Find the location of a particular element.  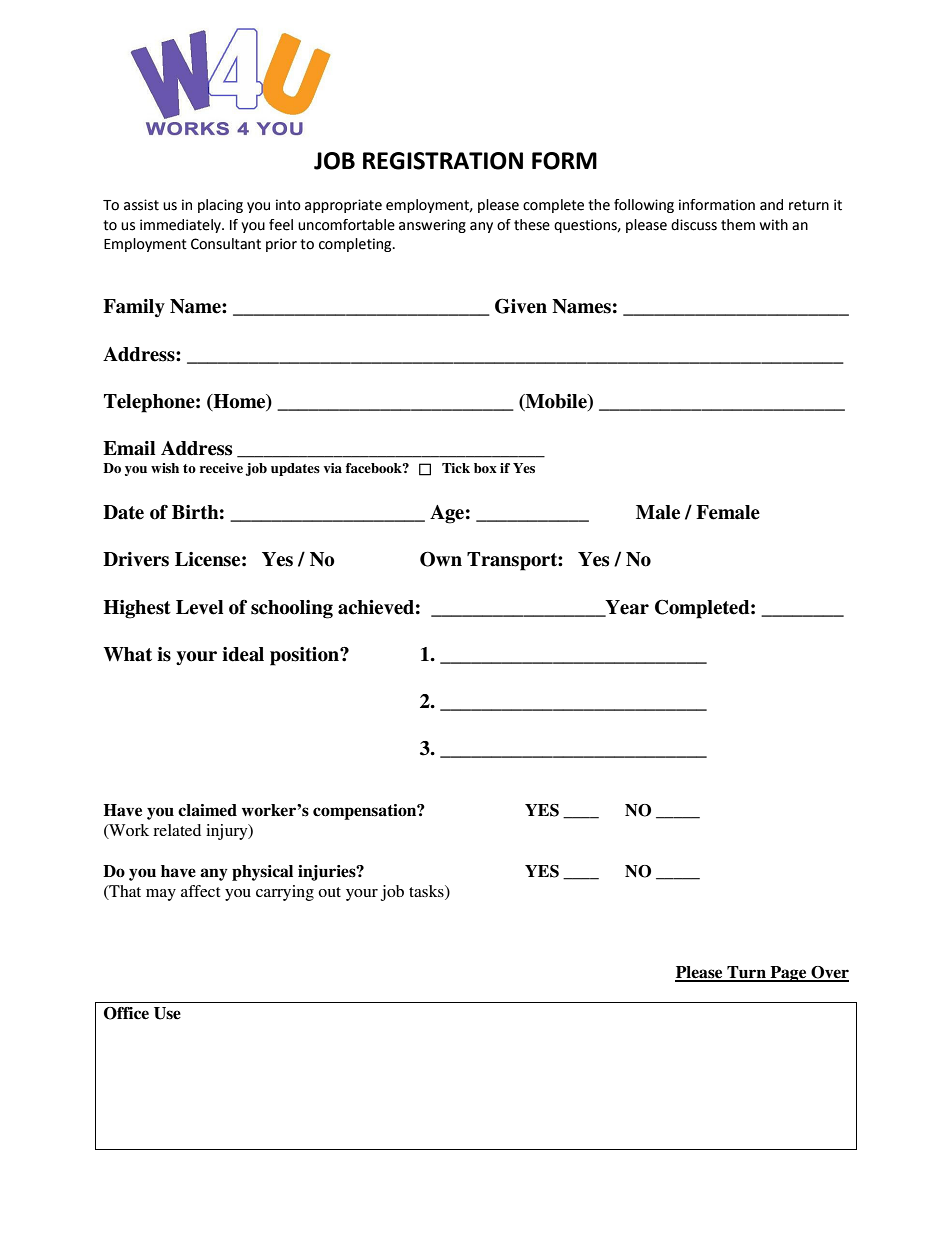

tasks is located at coordinates (427, 891).
